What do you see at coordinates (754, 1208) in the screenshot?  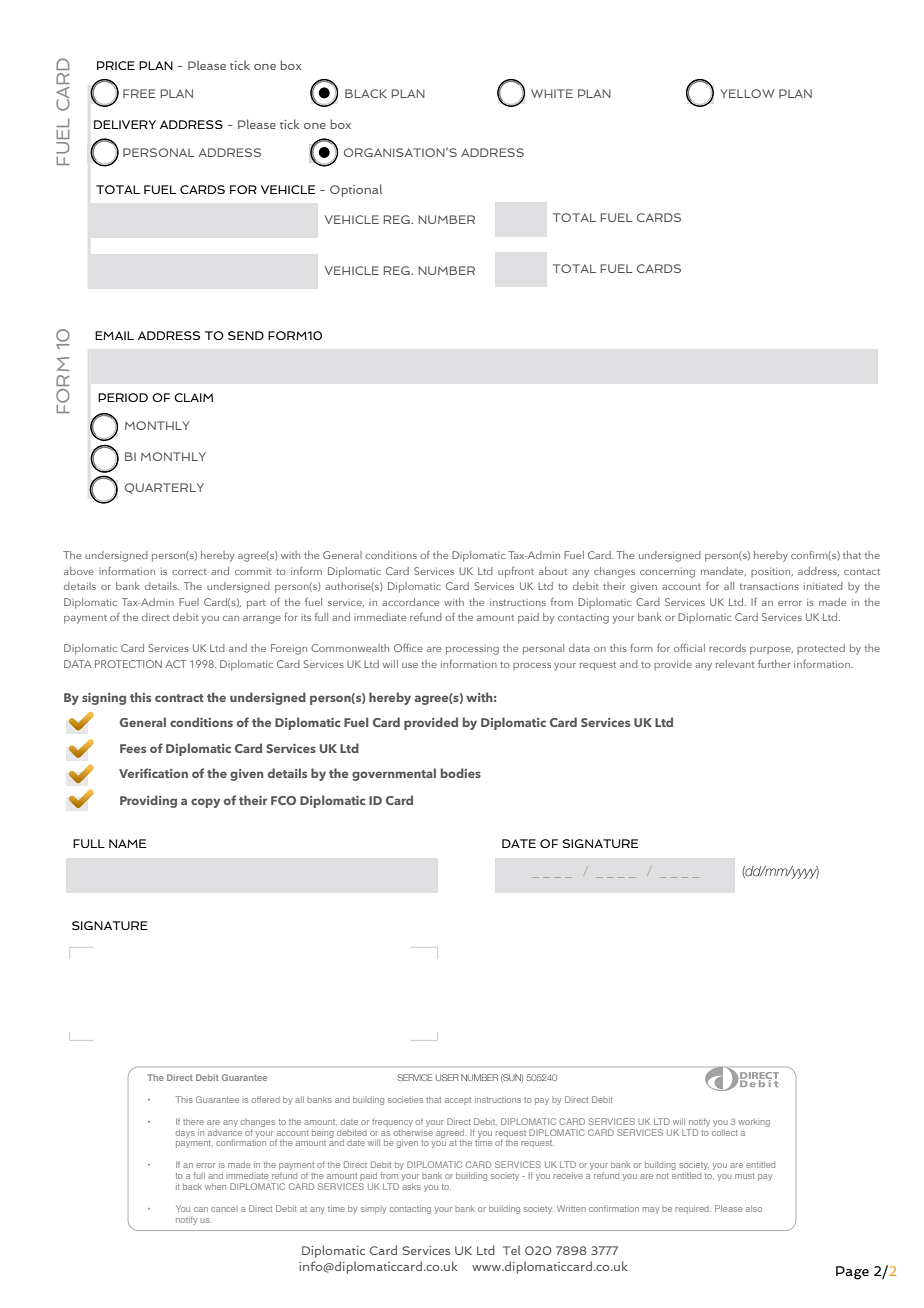 I see `also` at bounding box center [754, 1208].
